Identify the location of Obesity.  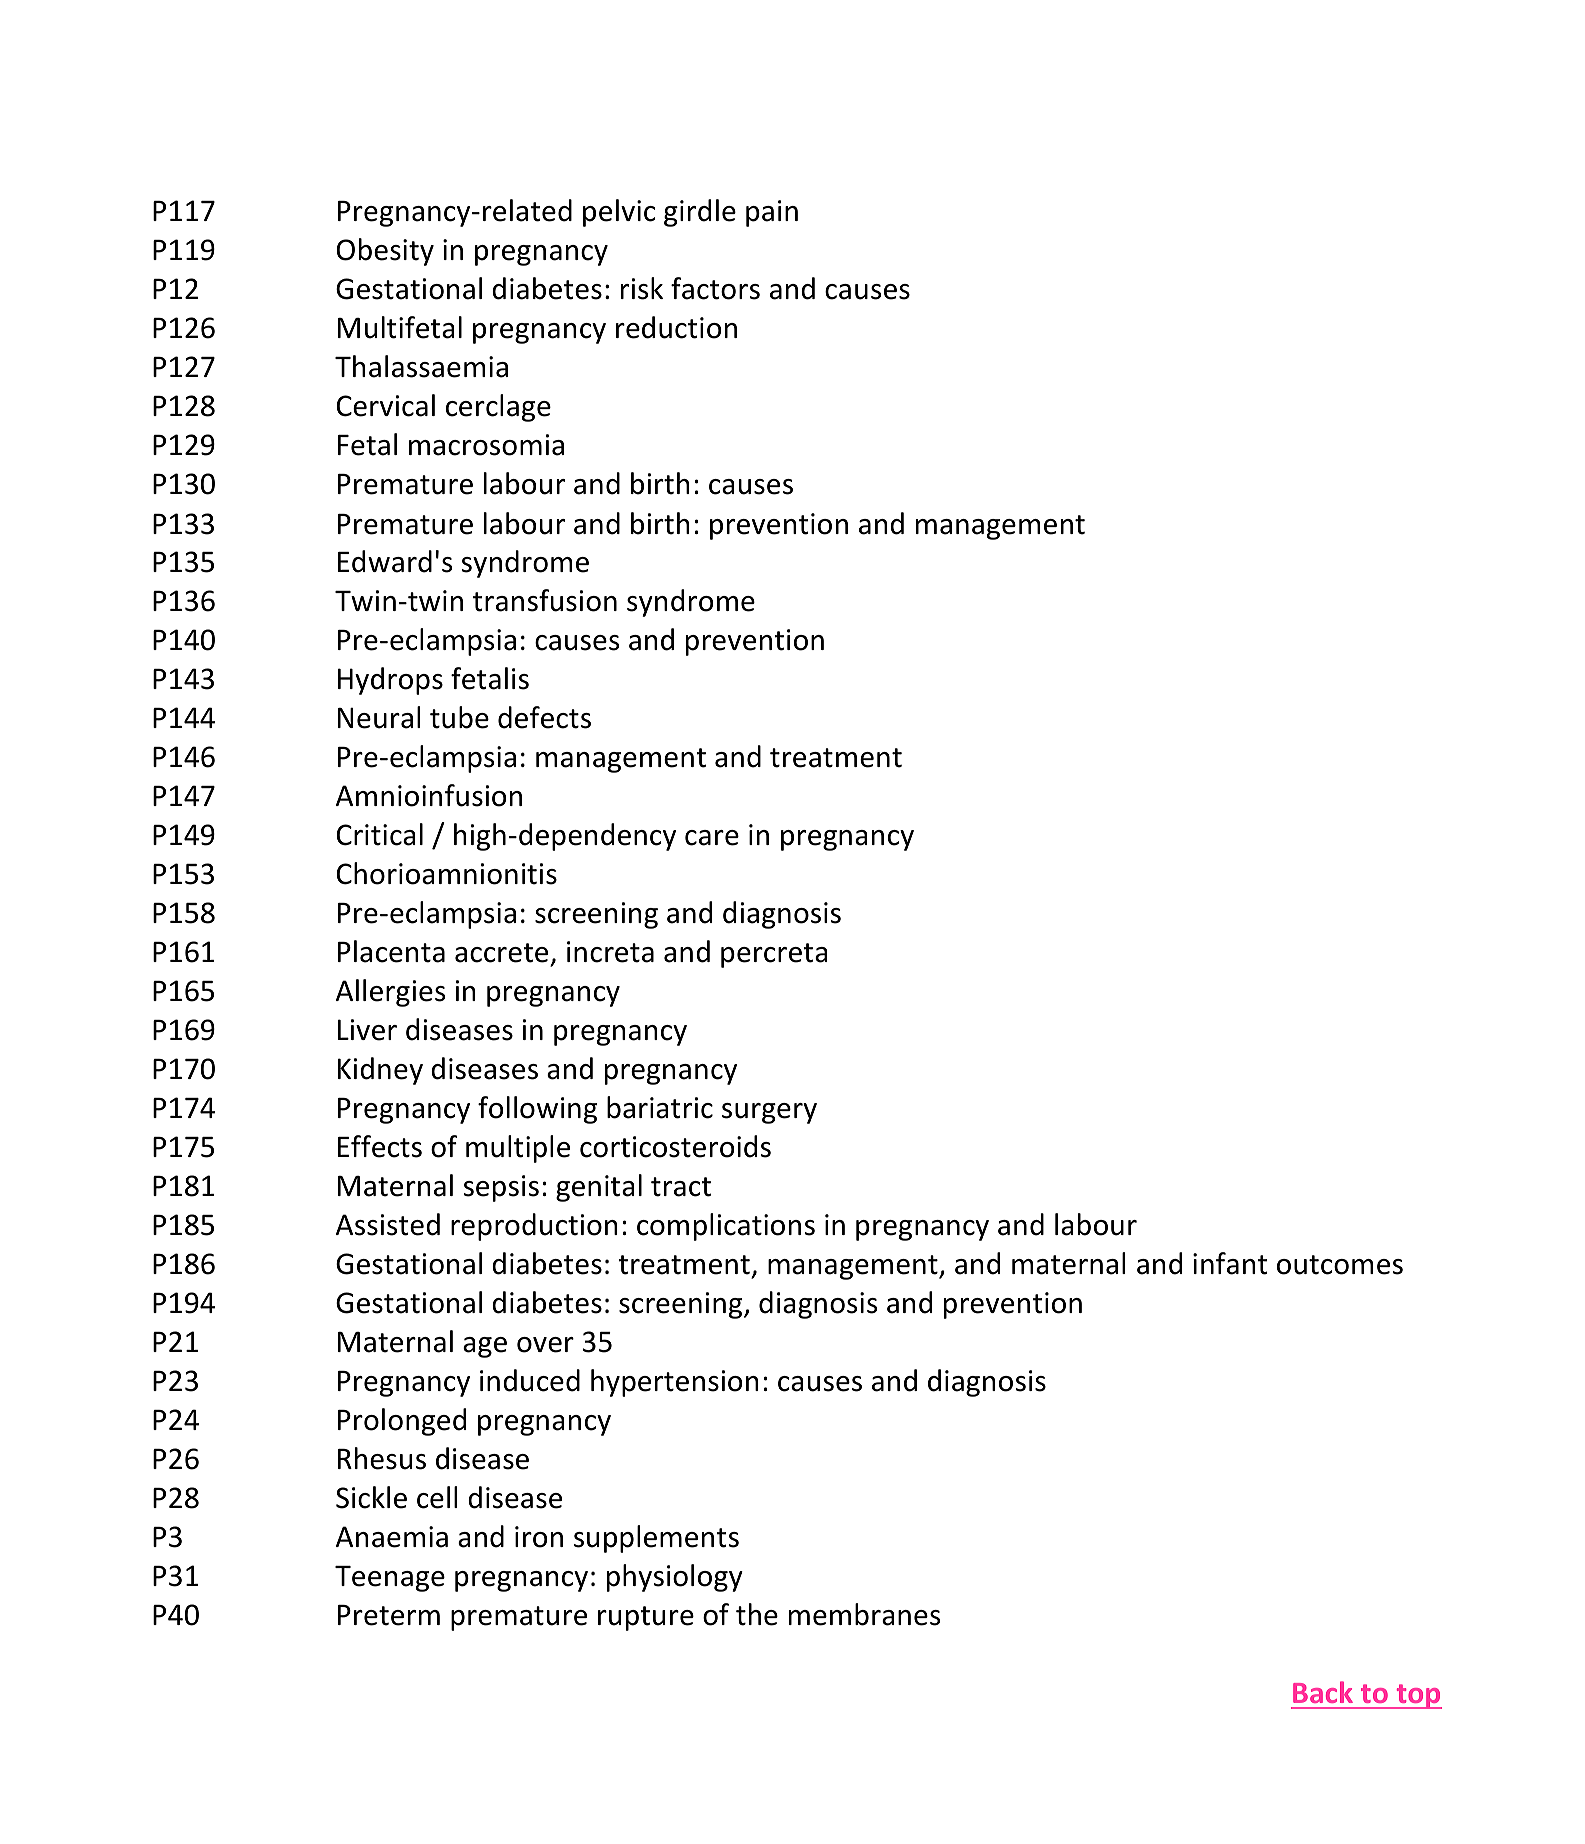
(385, 252).
